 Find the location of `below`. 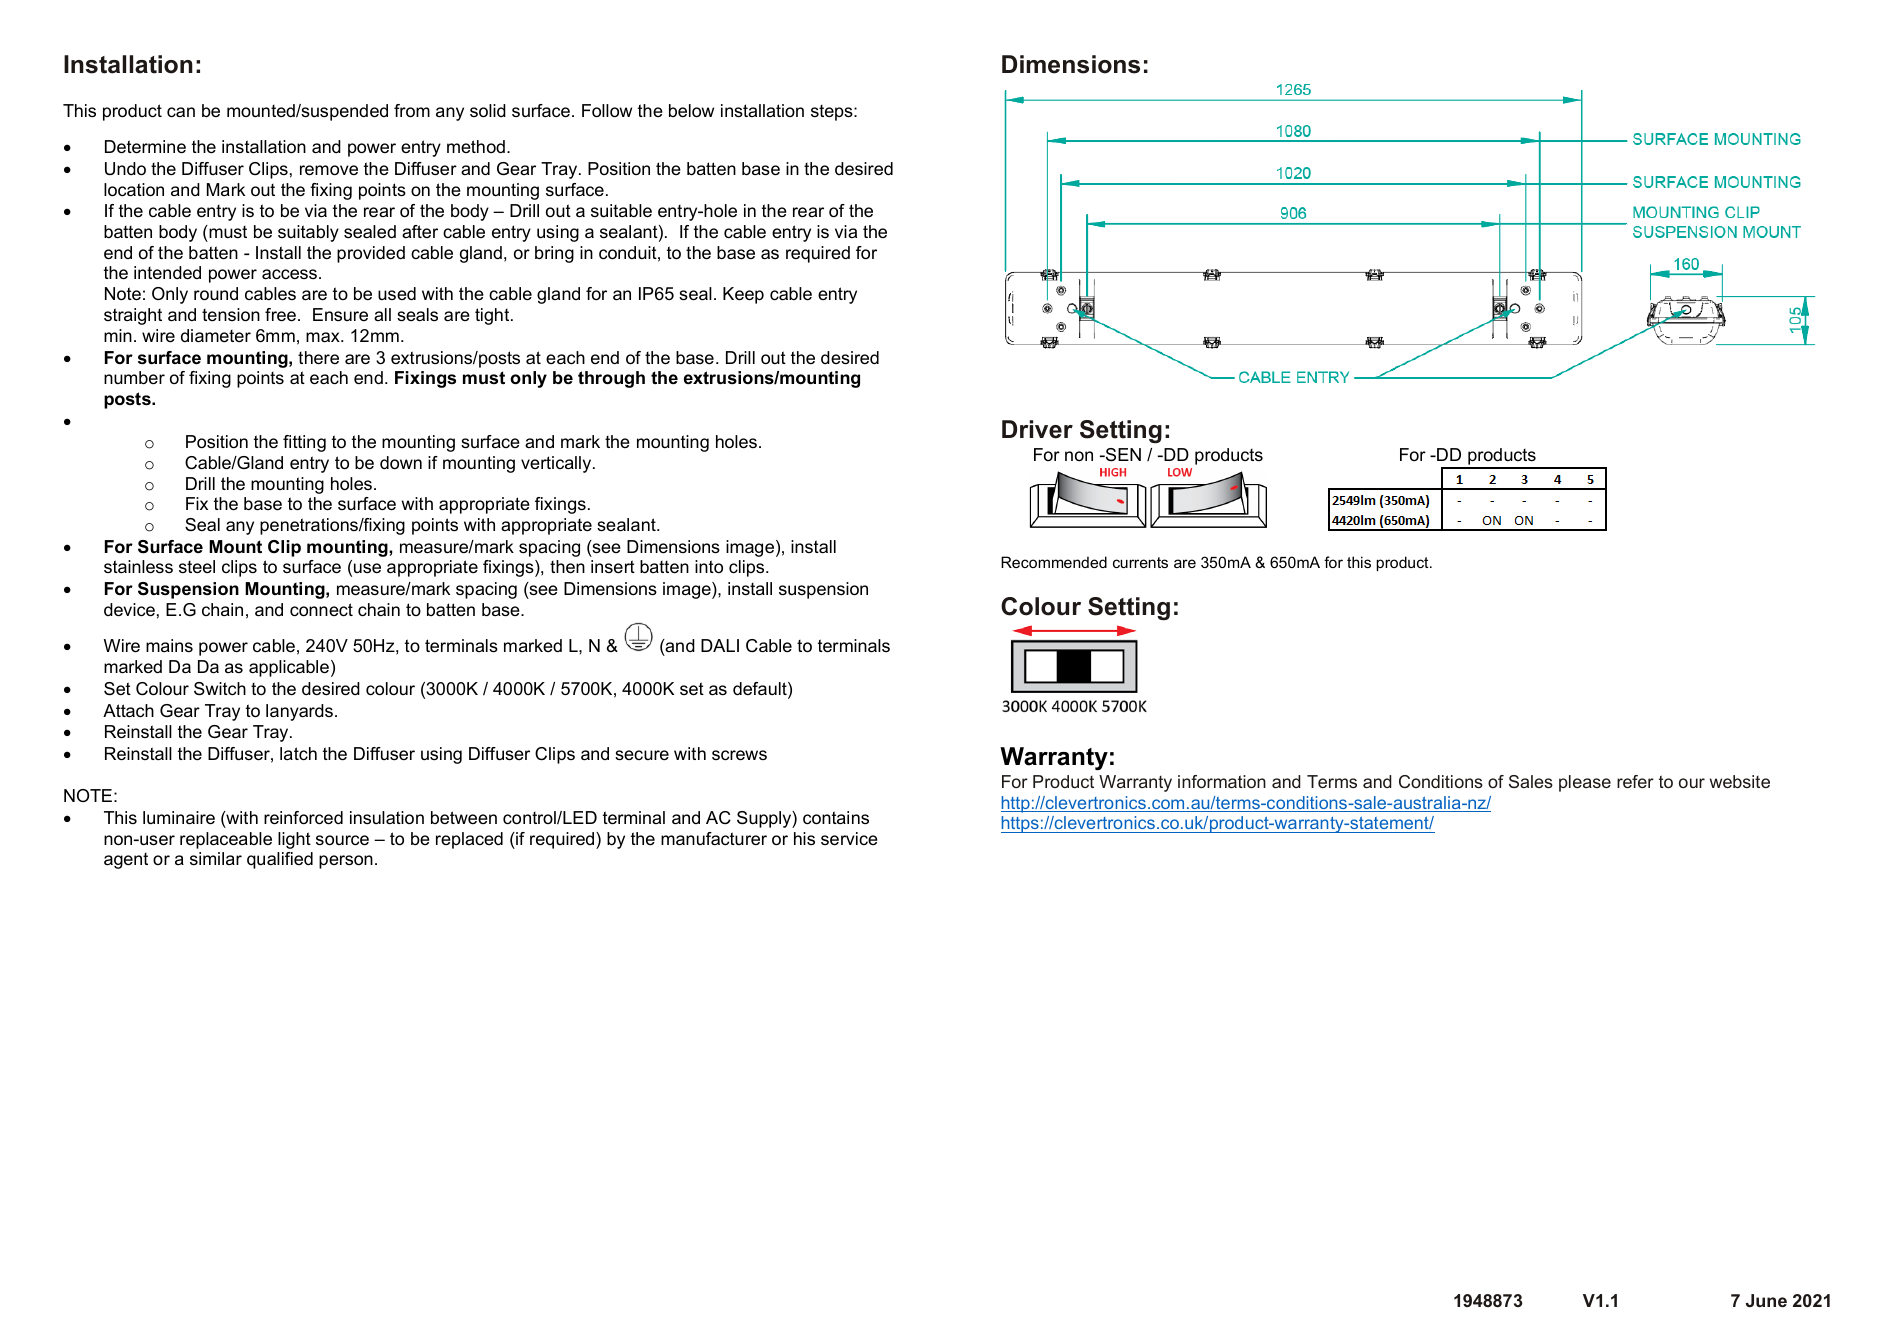

below is located at coordinates (691, 111).
